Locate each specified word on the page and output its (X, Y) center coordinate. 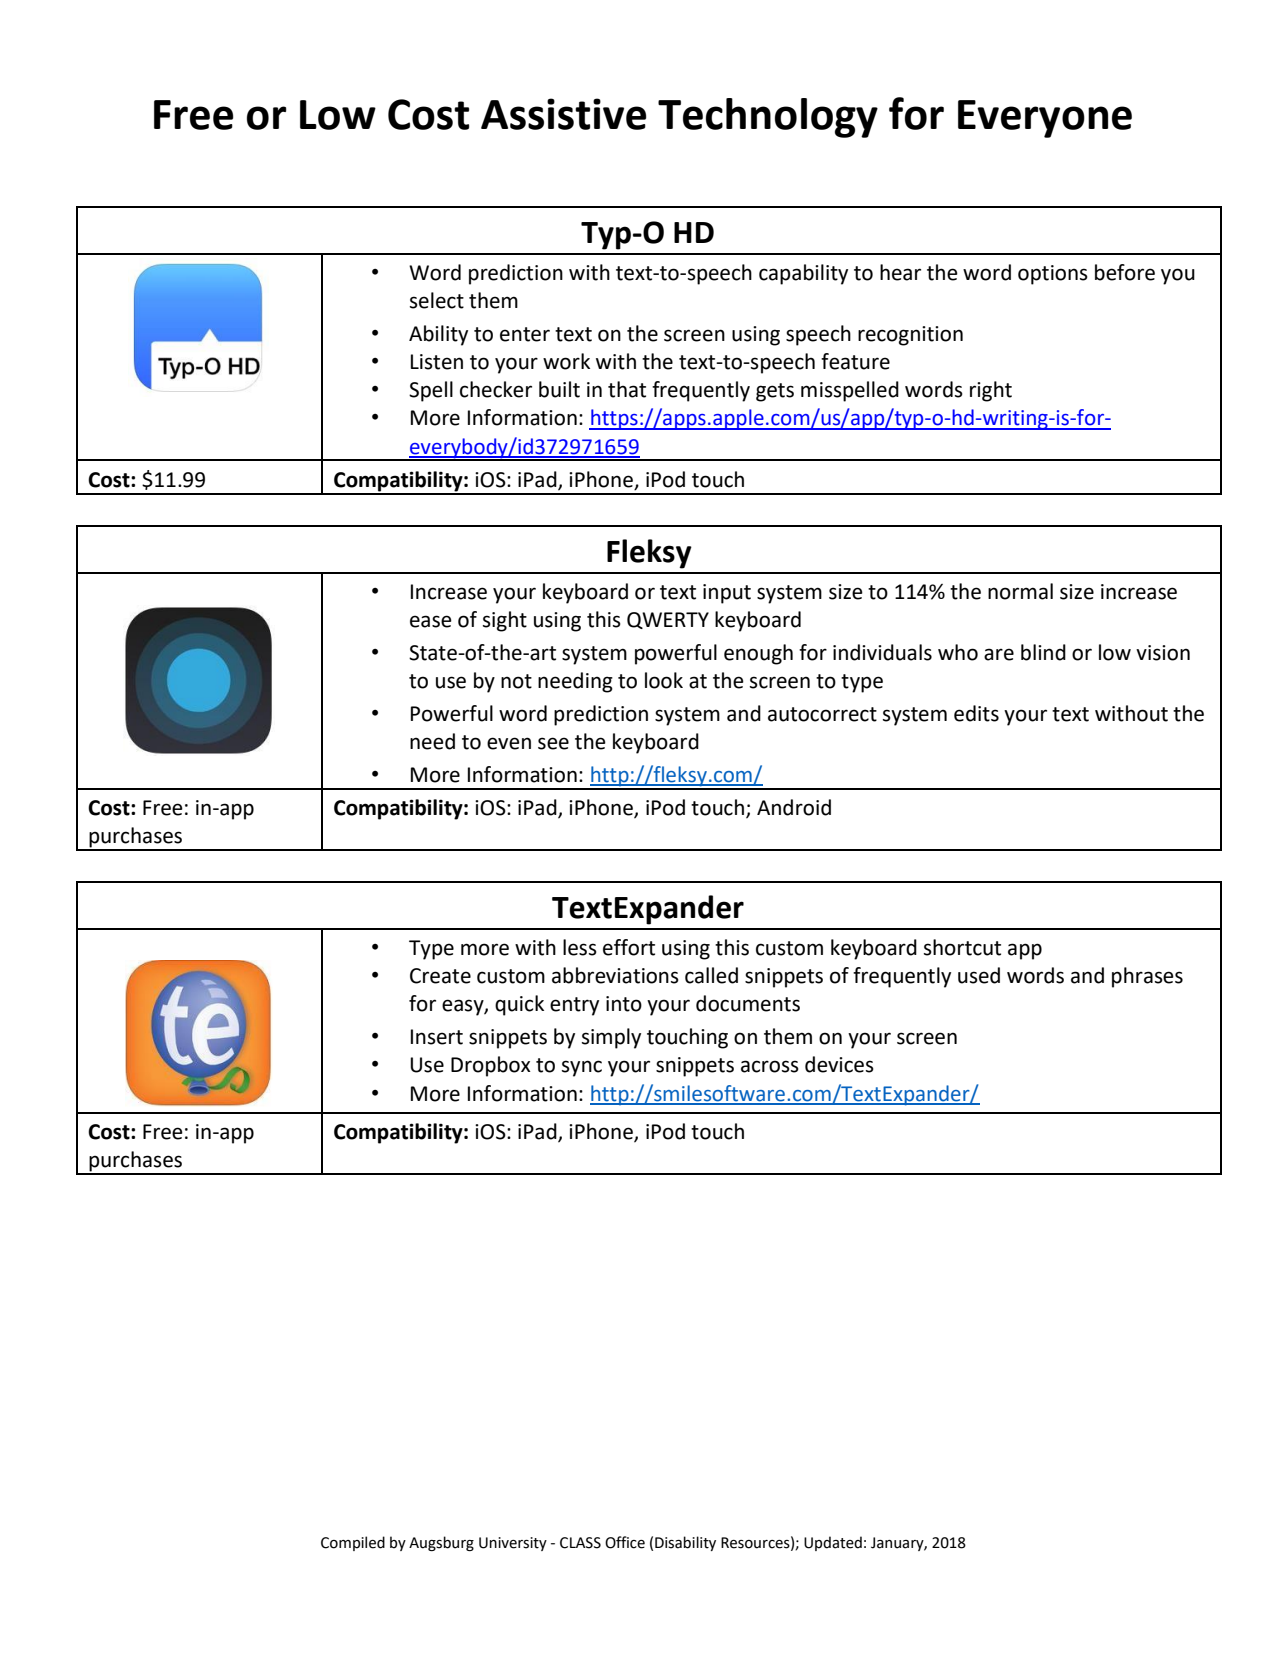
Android (794, 807)
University (513, 1544)
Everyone (1045, 119)
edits (976, 713)
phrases (1147, 977)
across (770, 1066)
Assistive (563, 114)
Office (625, 1542)
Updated (833, 1543)
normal (1020, 591)
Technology (768, 118)
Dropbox (491, 1066)
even (509, 743)
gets (775, 392)
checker (496, 389)
